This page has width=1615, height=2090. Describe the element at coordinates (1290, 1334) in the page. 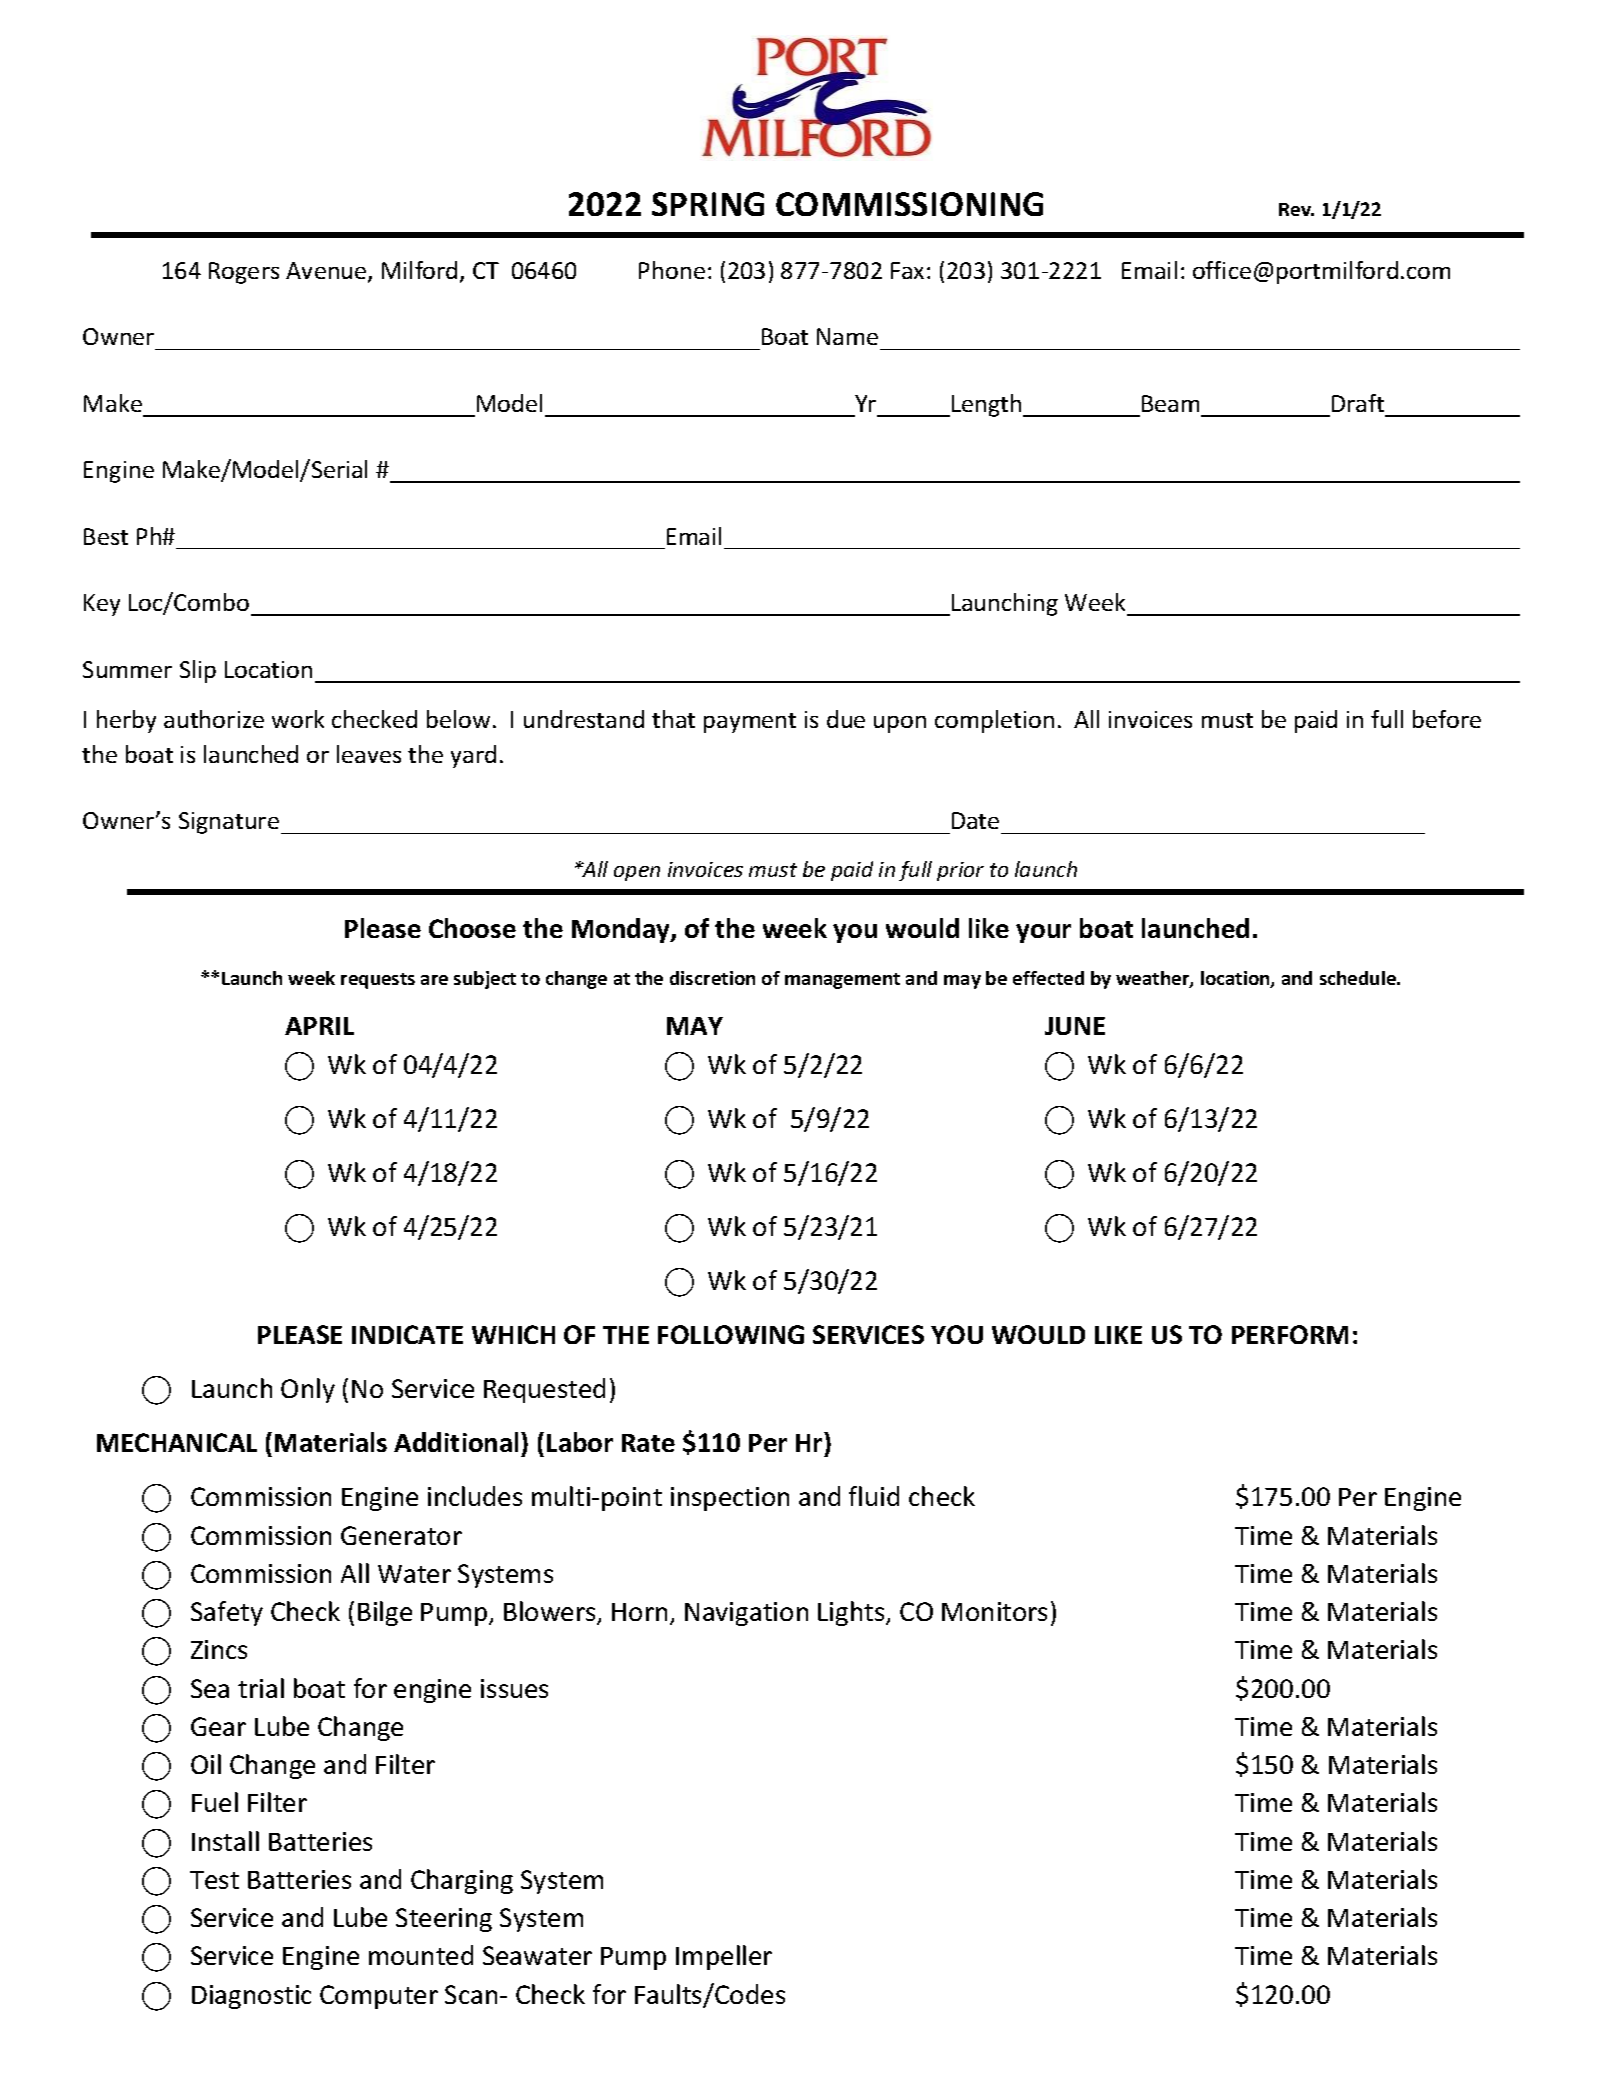

I see `PERFORM` at that location.
